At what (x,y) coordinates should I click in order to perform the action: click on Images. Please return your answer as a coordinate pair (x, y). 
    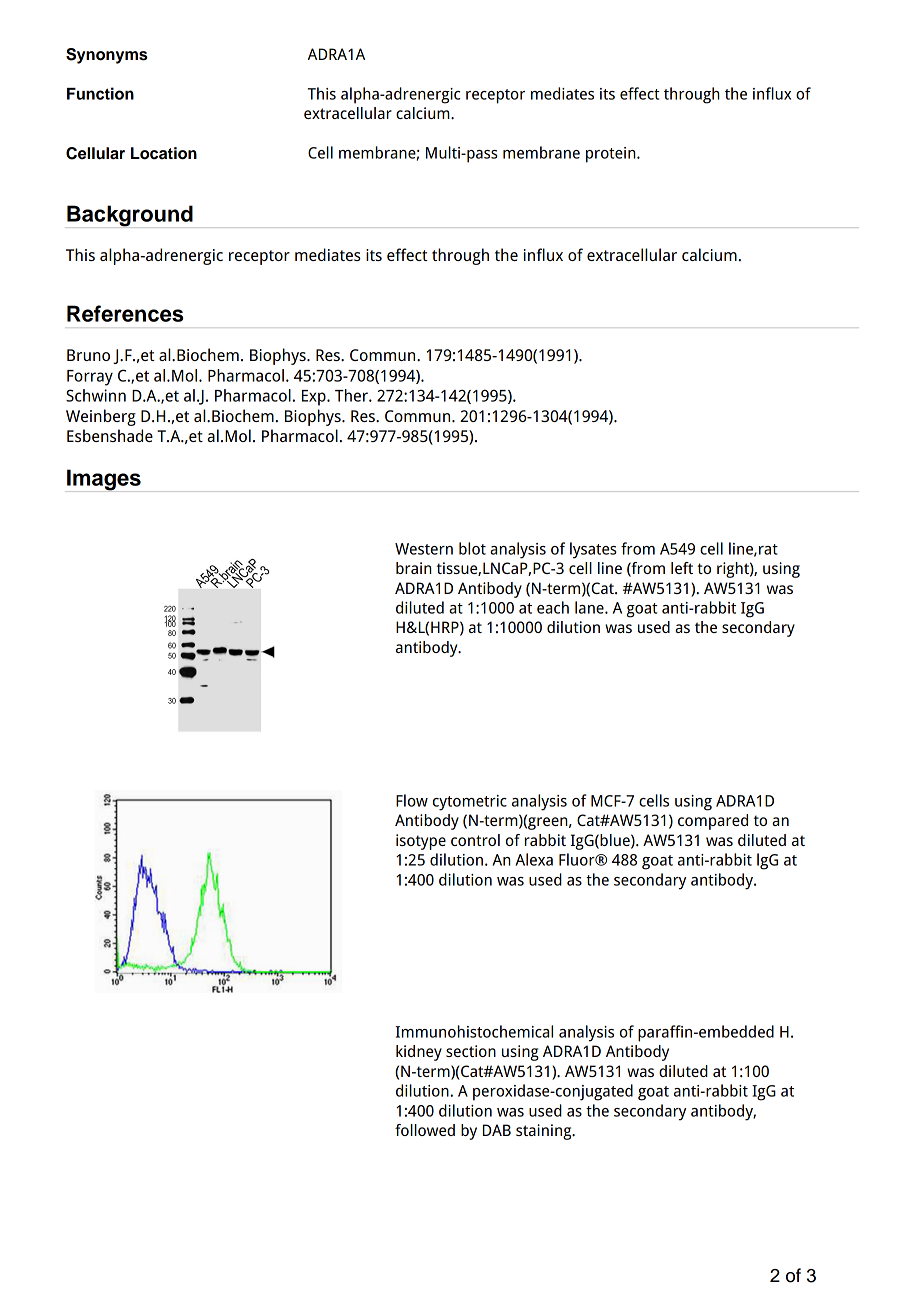
    Looking at the image, I should click on (104, 480).
